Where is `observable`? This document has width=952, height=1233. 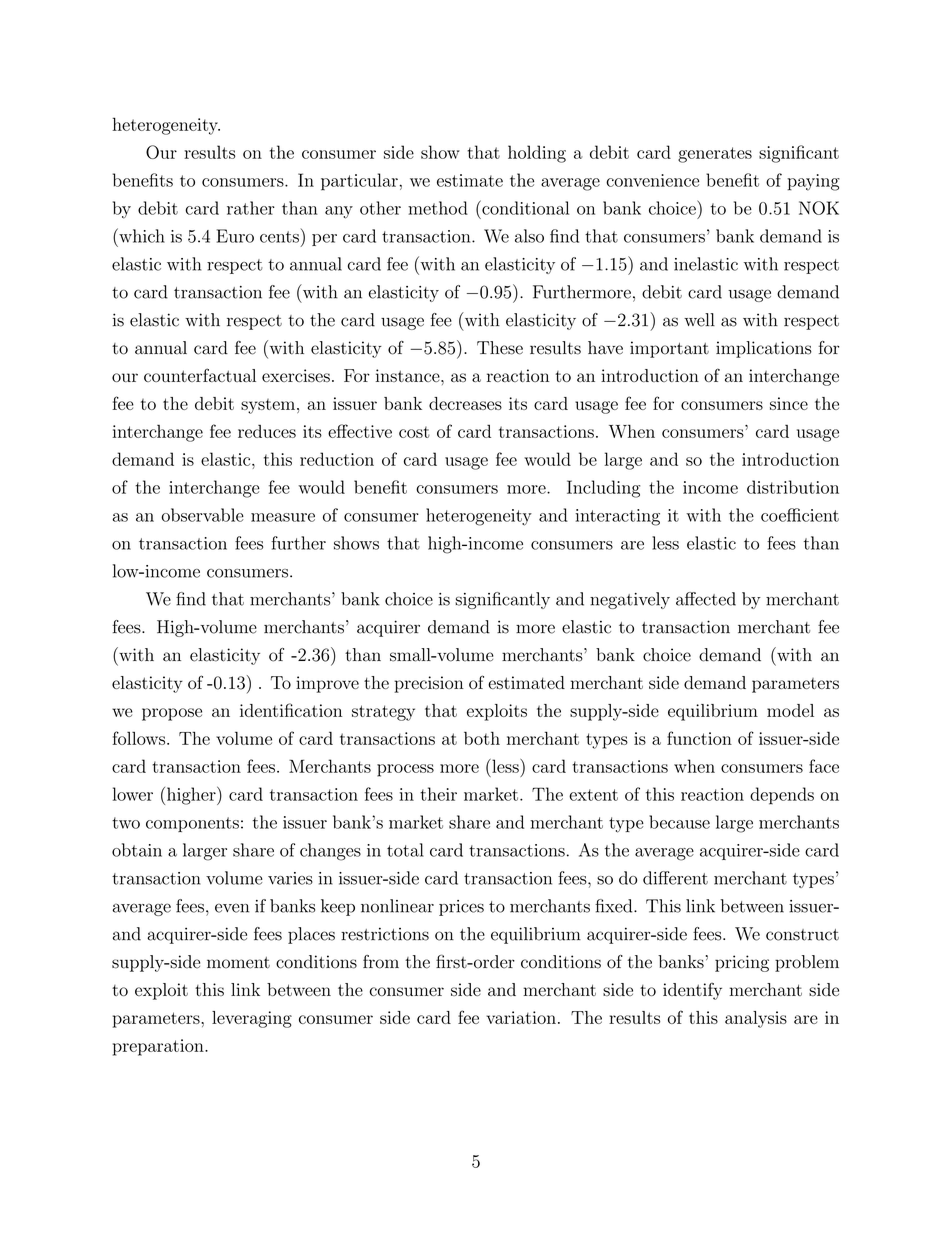 observable is located at coordinates (202, 515).
